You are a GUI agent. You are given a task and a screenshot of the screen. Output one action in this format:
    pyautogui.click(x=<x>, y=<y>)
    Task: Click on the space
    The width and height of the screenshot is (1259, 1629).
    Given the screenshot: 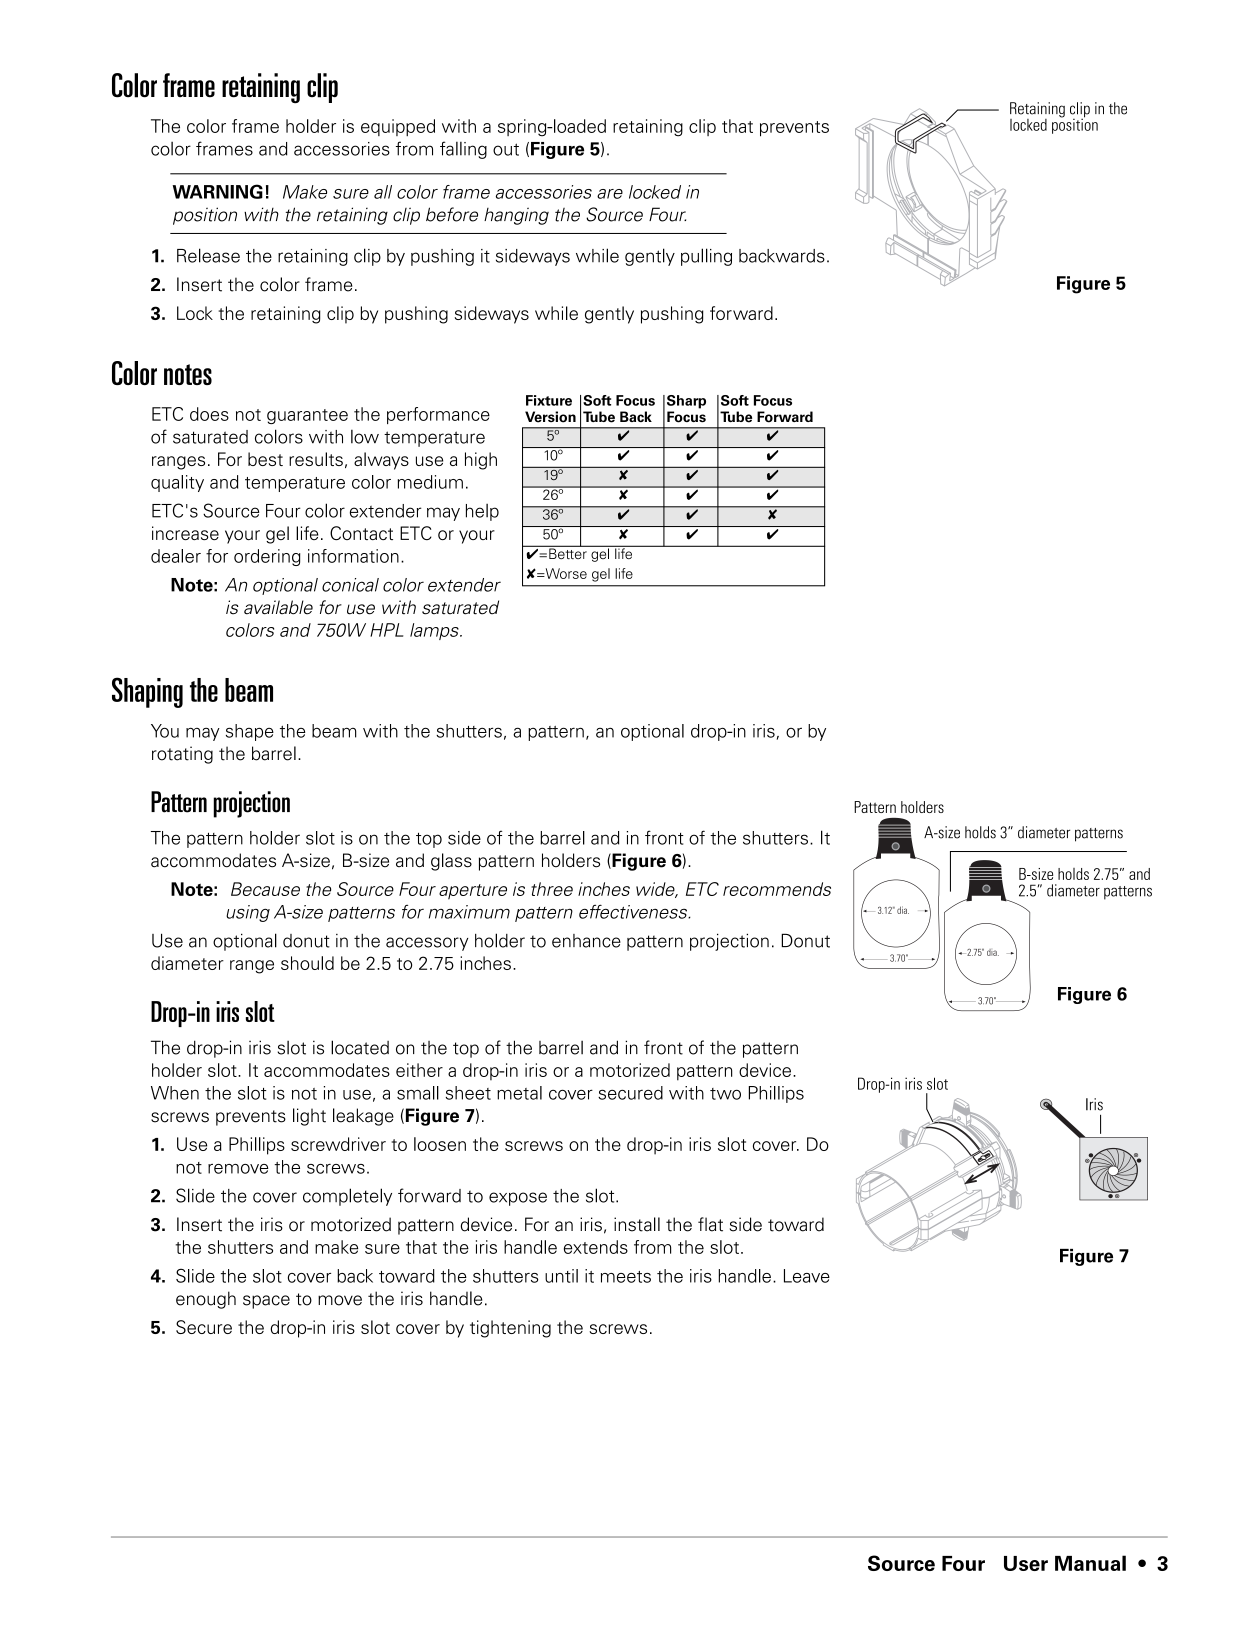 What is the action you would take?
    pyautogui.click(x=266, y=1302)
